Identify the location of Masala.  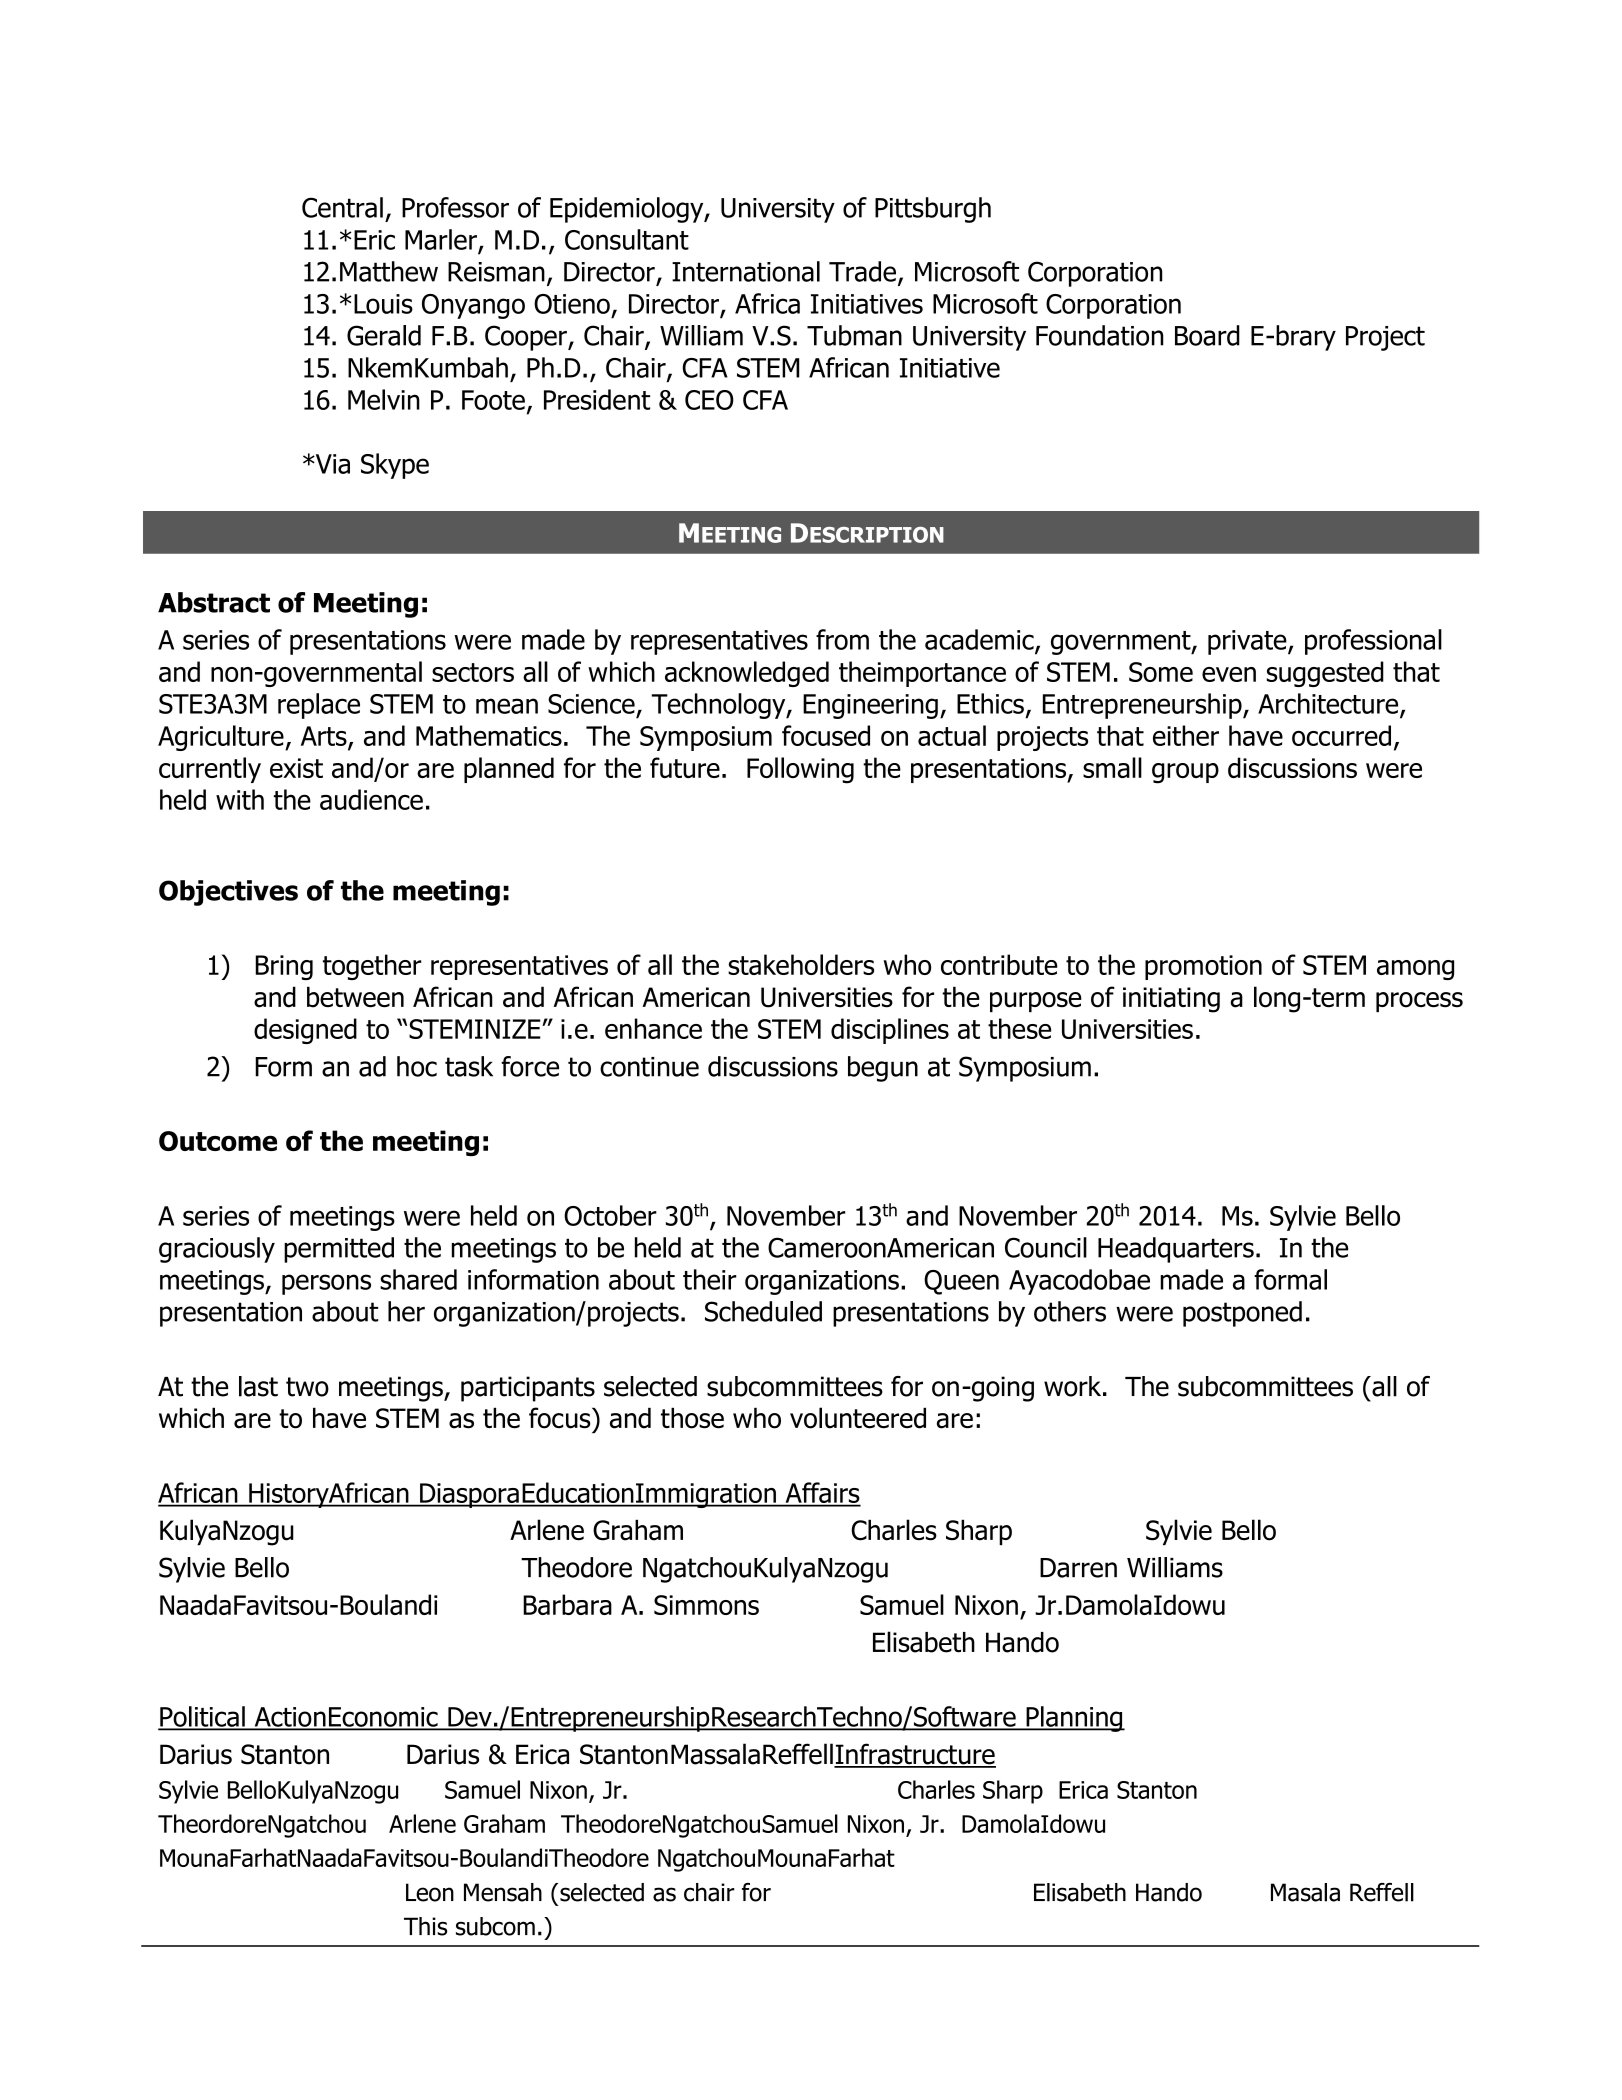
(1305, 1892).
